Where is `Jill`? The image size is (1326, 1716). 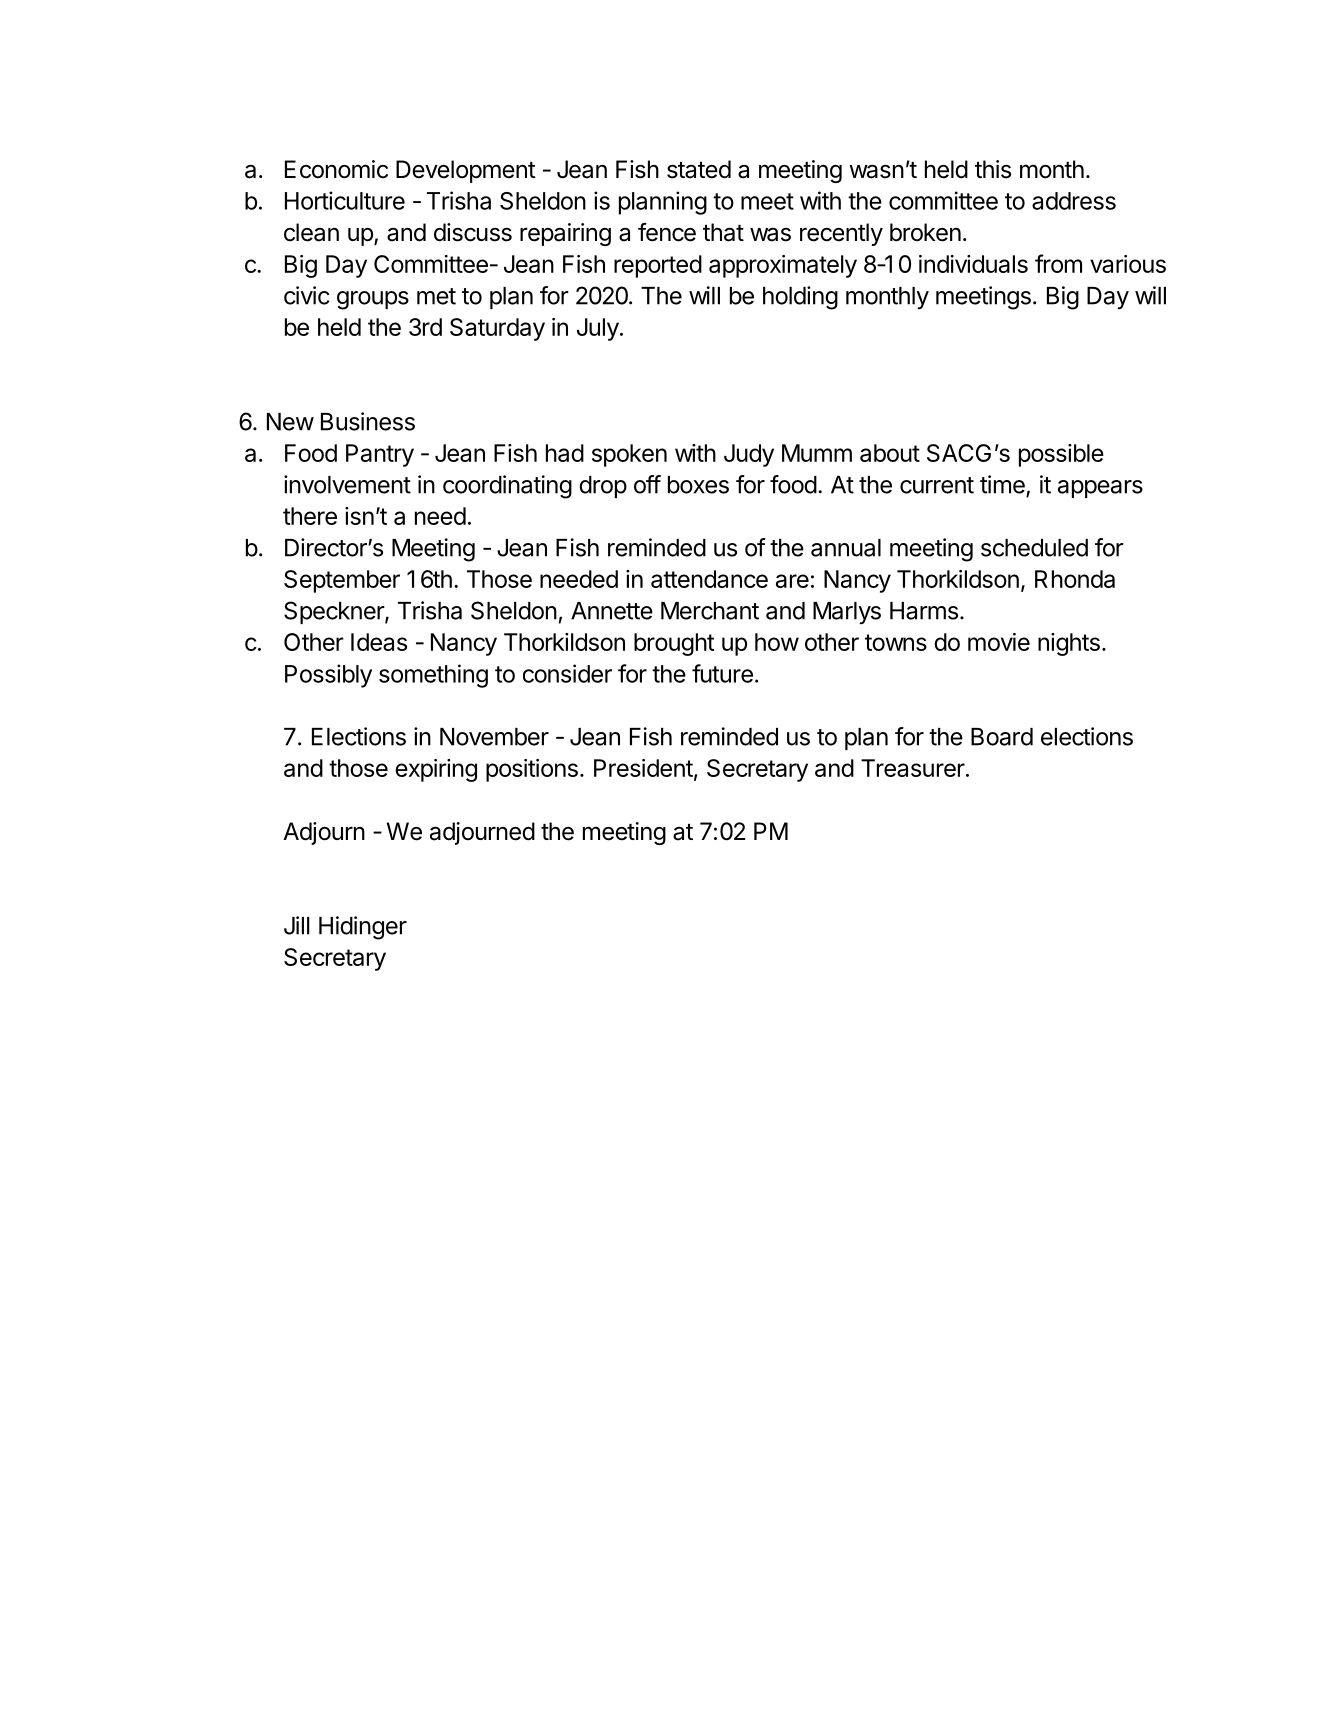
Jill is located at coordinates (297, 925).
